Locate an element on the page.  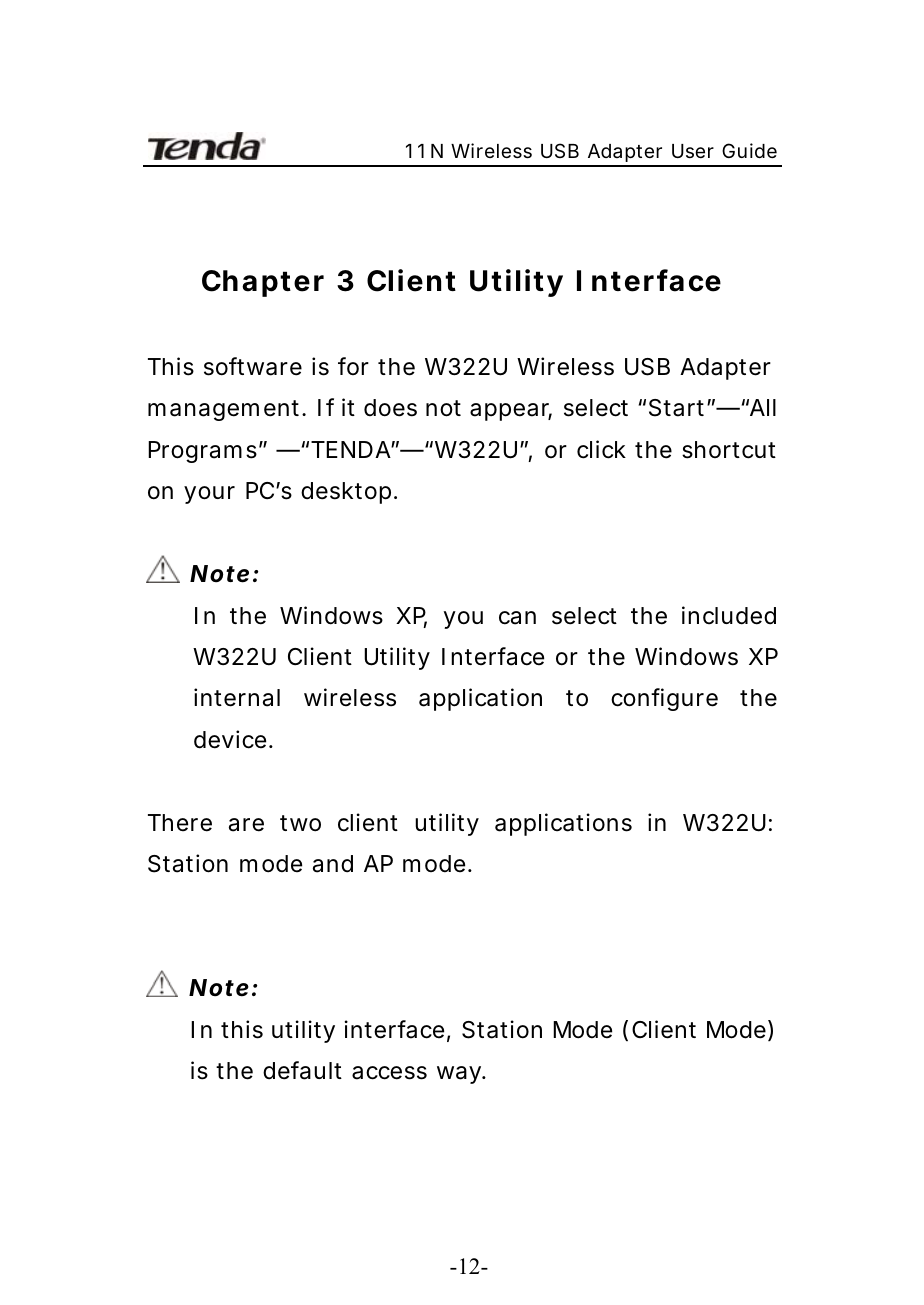
way is located at coordinates (460, 1075).
